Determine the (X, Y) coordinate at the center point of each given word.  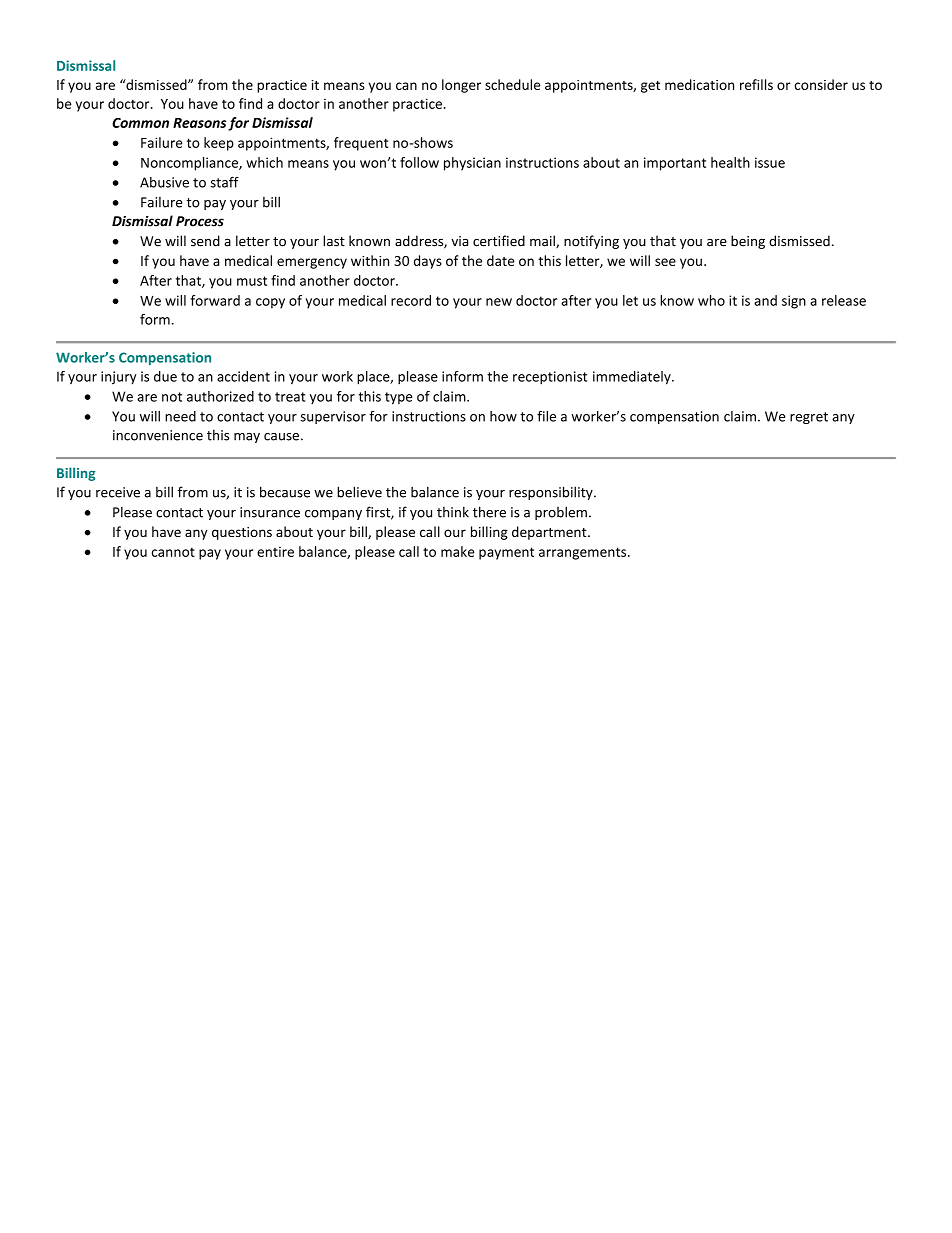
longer (461, 86)
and (765, 300)
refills (756, 84)
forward (215, 300)
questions (242, 533)
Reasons (199, 123)
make (458, 551)
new (499, 302)
